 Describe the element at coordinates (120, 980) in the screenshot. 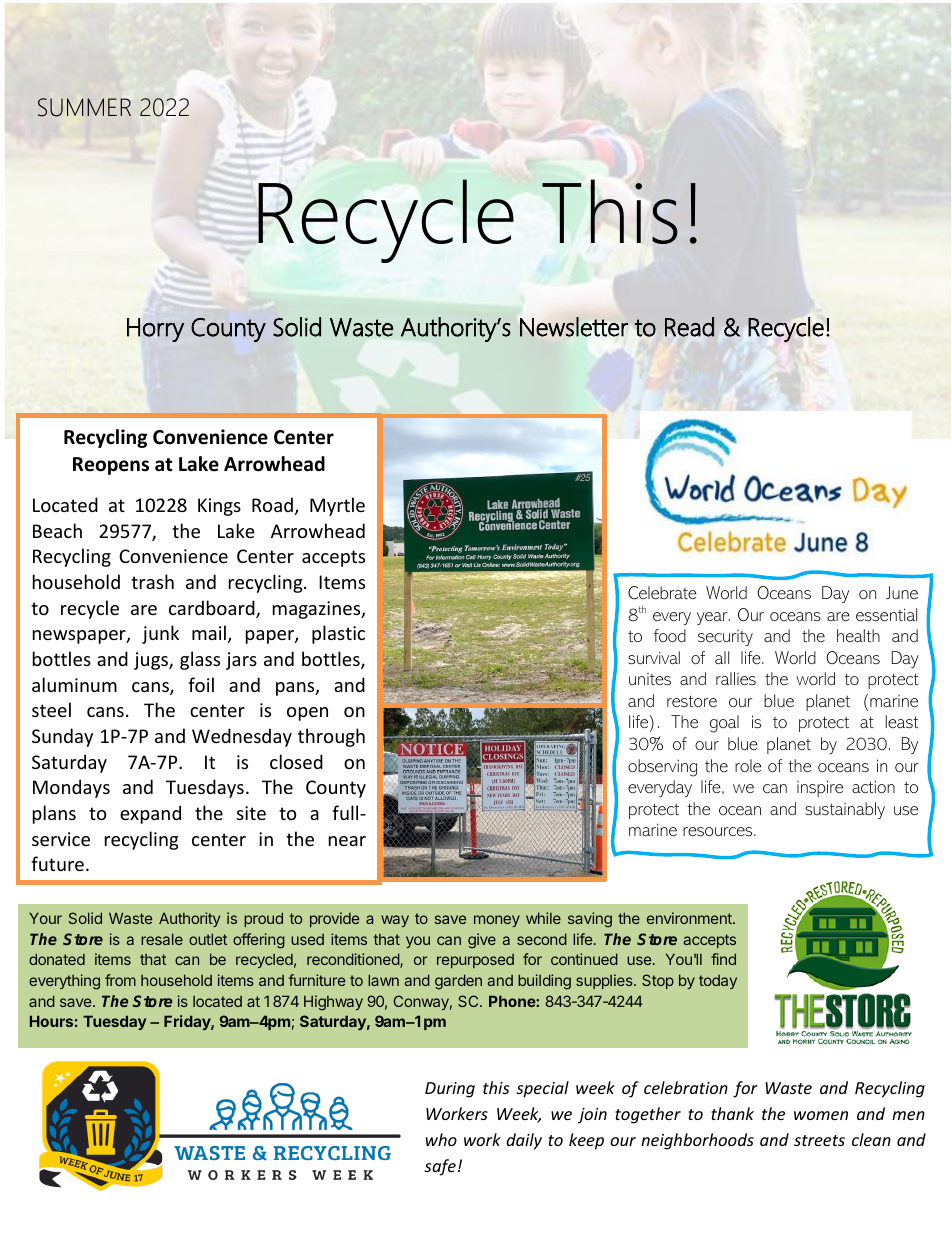

I see `from` at that location.
